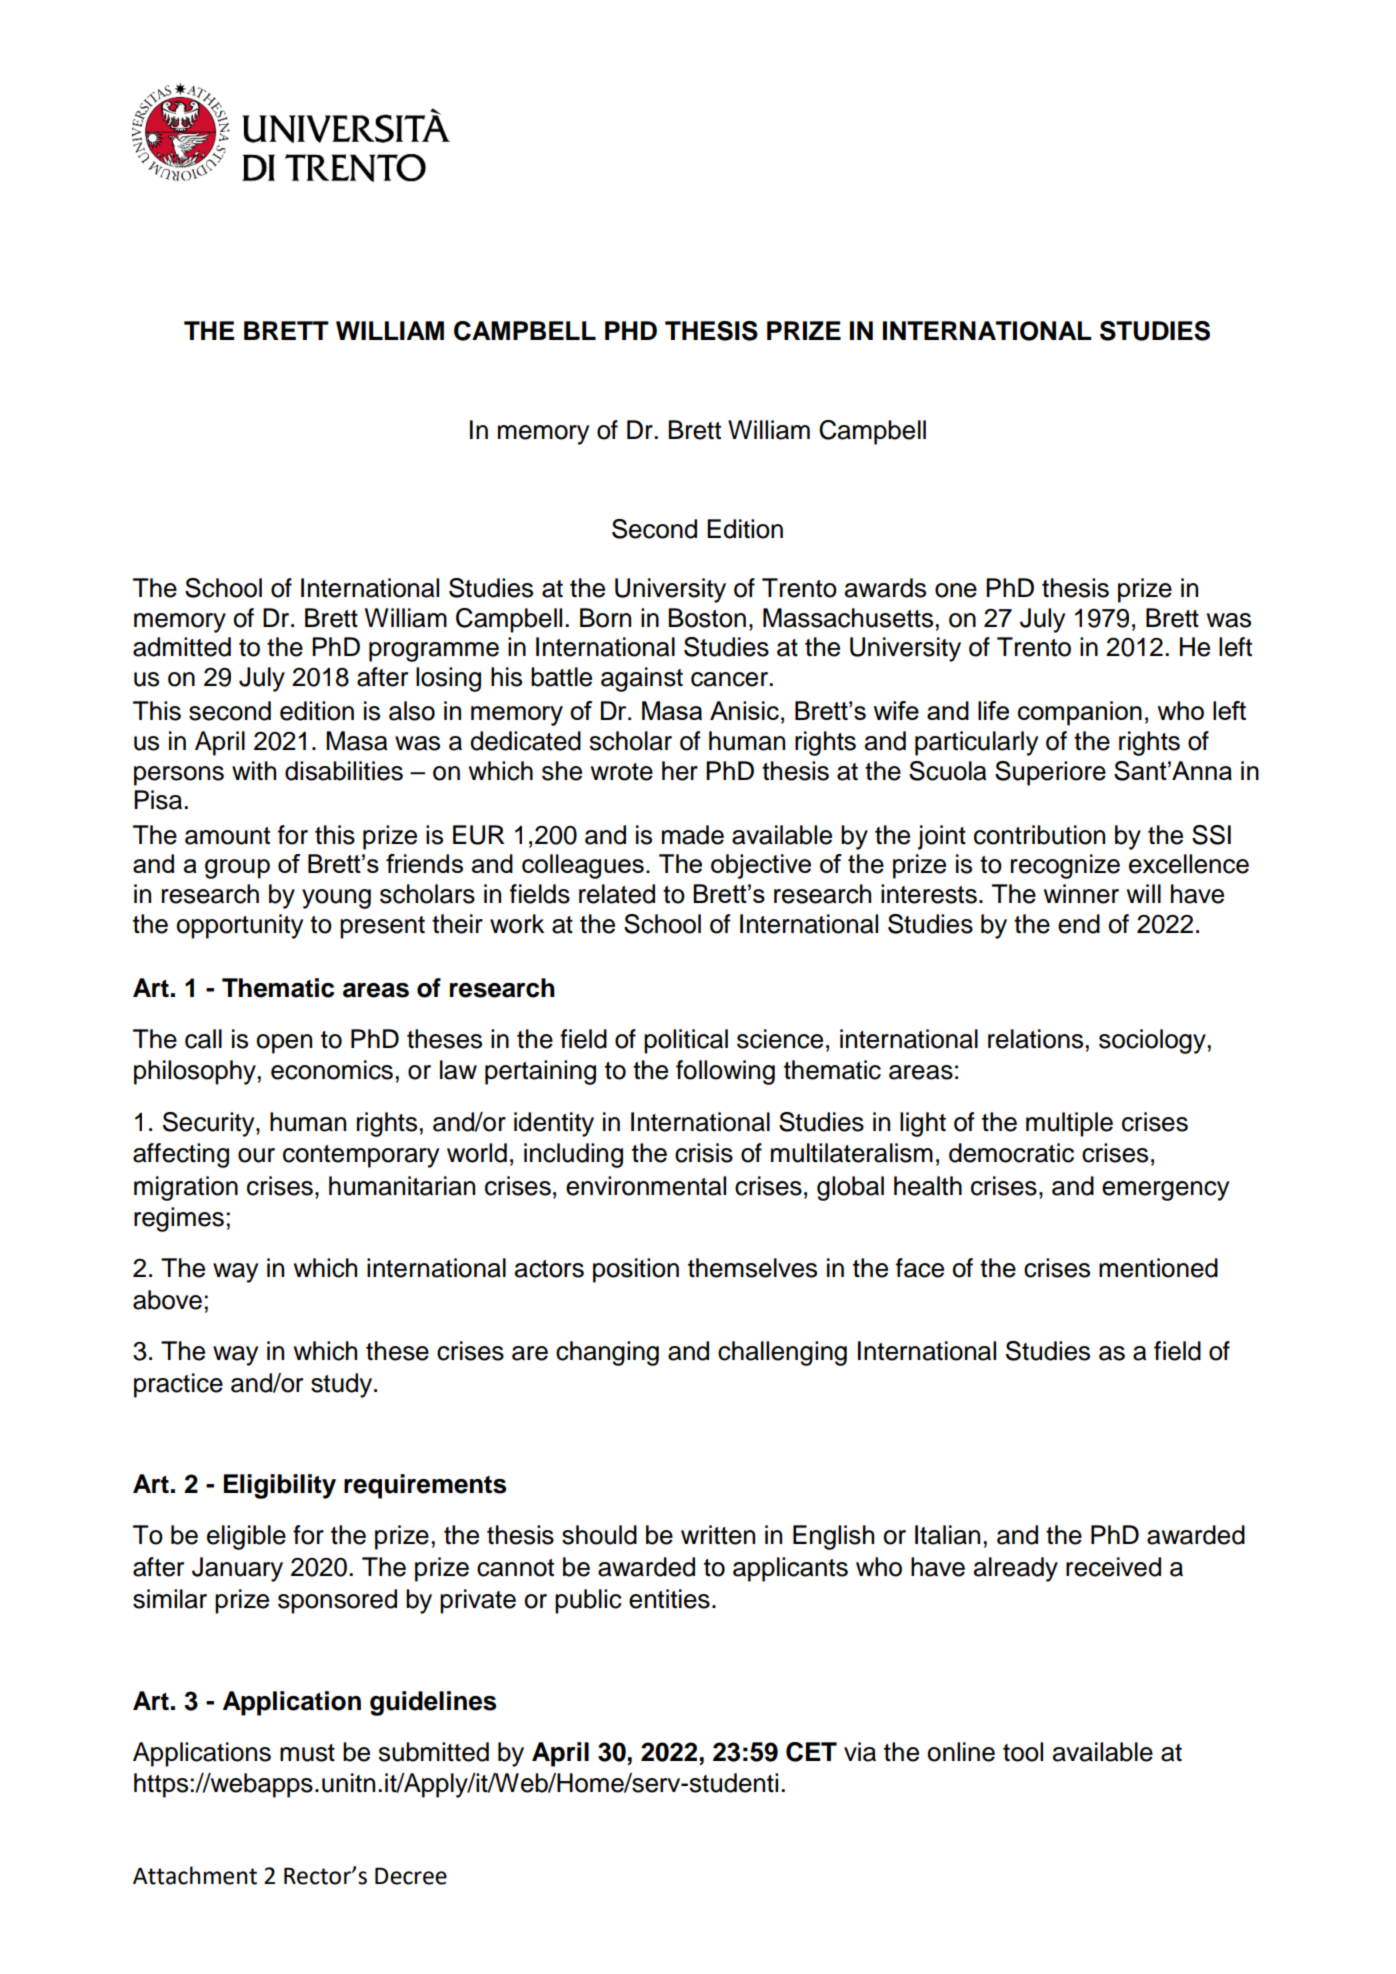 This document has height=1974, width=1396. Describe the element at coordinates (686, 1041) in the document. I see `political` at that location.
